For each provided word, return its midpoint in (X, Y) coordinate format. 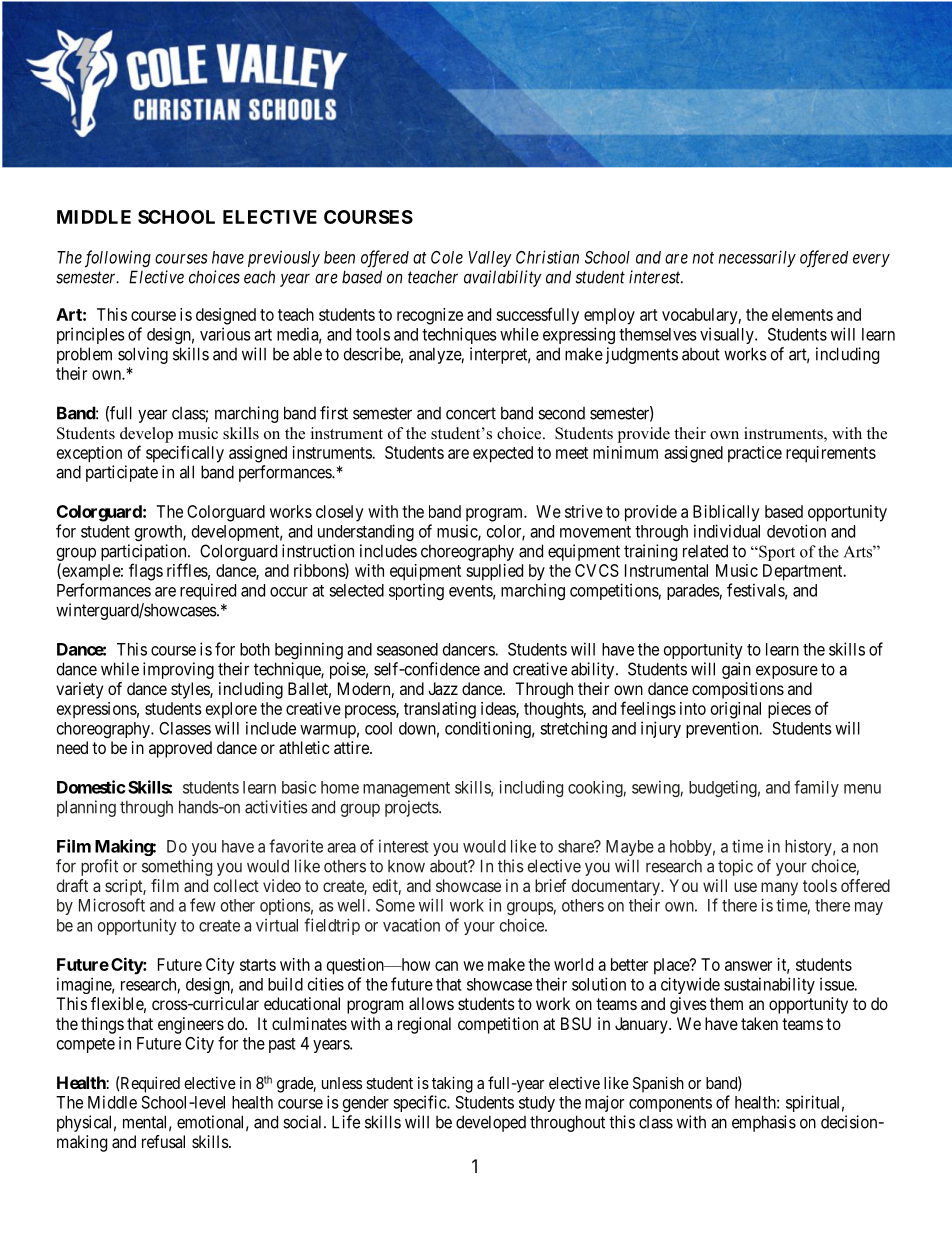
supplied (494, 572)
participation (145, 552)
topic (735, 867)
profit (99, 867)
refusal (163, 1141)
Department (804, 572)
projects (412, 808)
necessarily (757, 258)
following (118, 259)
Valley (490, 259)
